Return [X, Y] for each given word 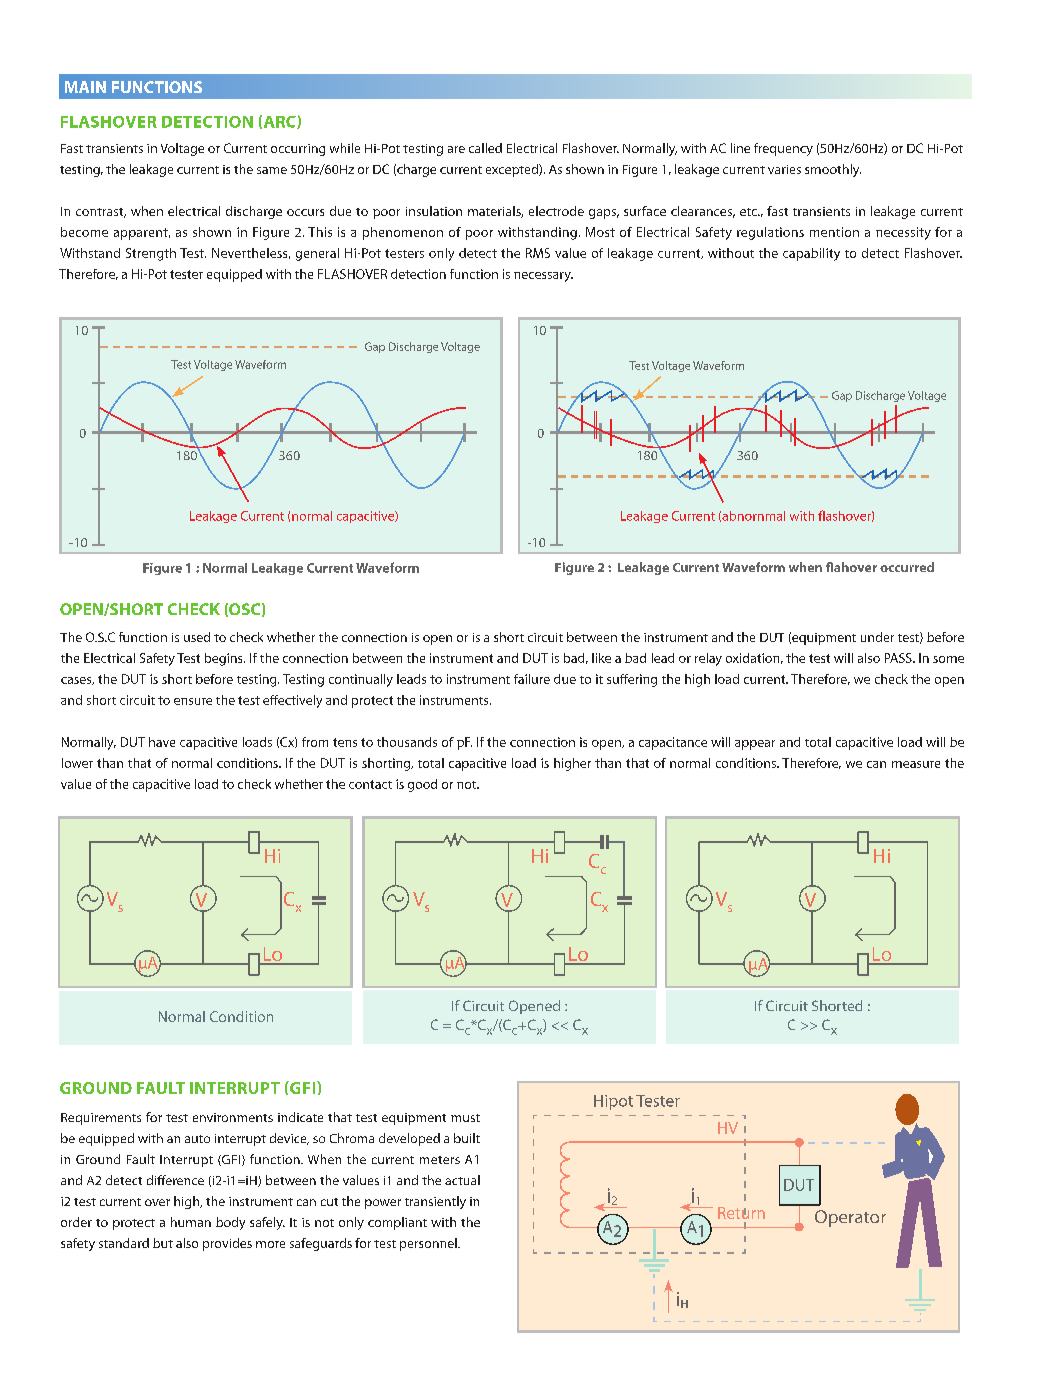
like [601, 658]
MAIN [85, 87]
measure [916, 764]
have [162, 742]
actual [462, 1180]
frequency [783, 149]
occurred [907, 567]
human [191, 1222]
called [485, 148]
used [197, 637]
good [422, 785]
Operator [850, 1218]
